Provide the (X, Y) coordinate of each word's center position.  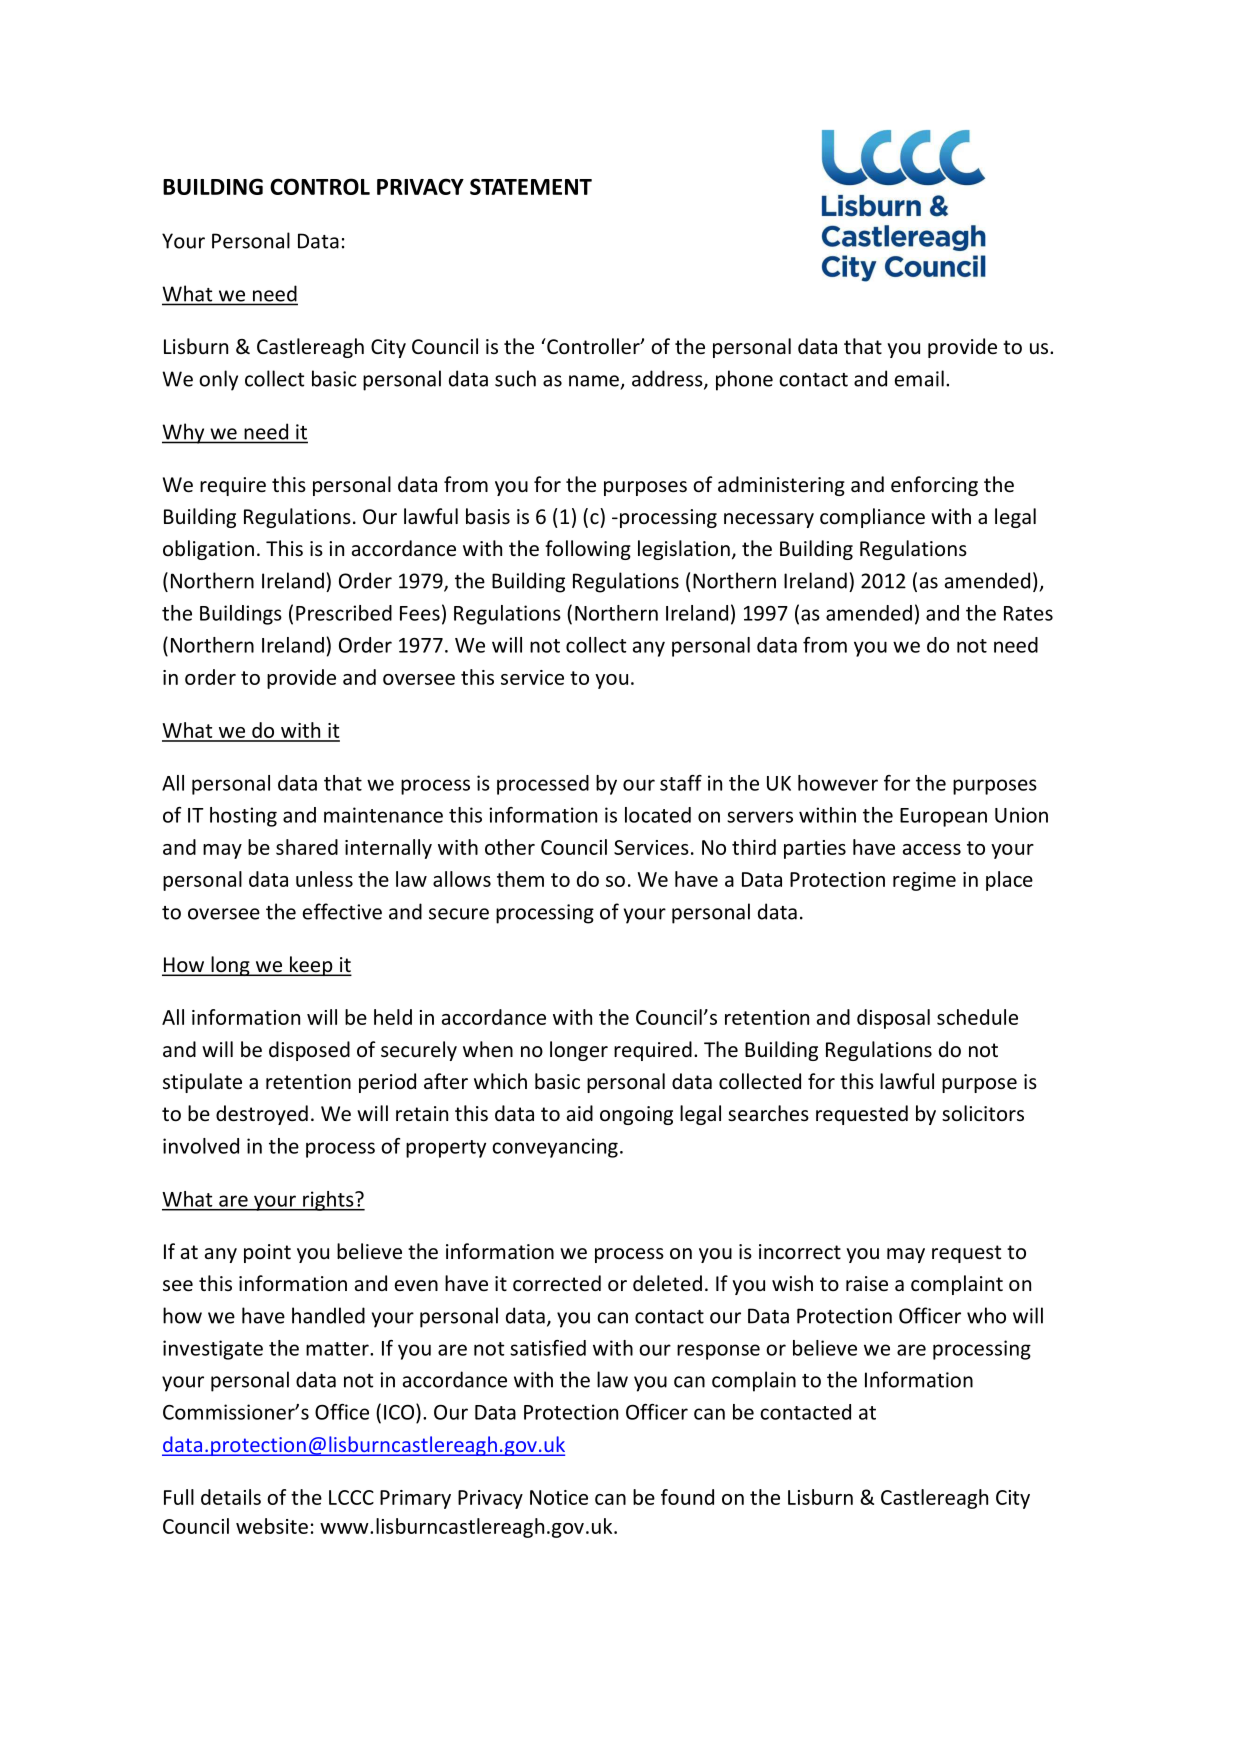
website (272, 1526)
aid (580, 1113)
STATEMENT (531, 186)
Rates (1028, 613)
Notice (559, 1497)
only (218, 380)
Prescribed (344, 613)
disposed (309, 1051)
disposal (893, 1019)
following (588, 550)
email (919, 378)
